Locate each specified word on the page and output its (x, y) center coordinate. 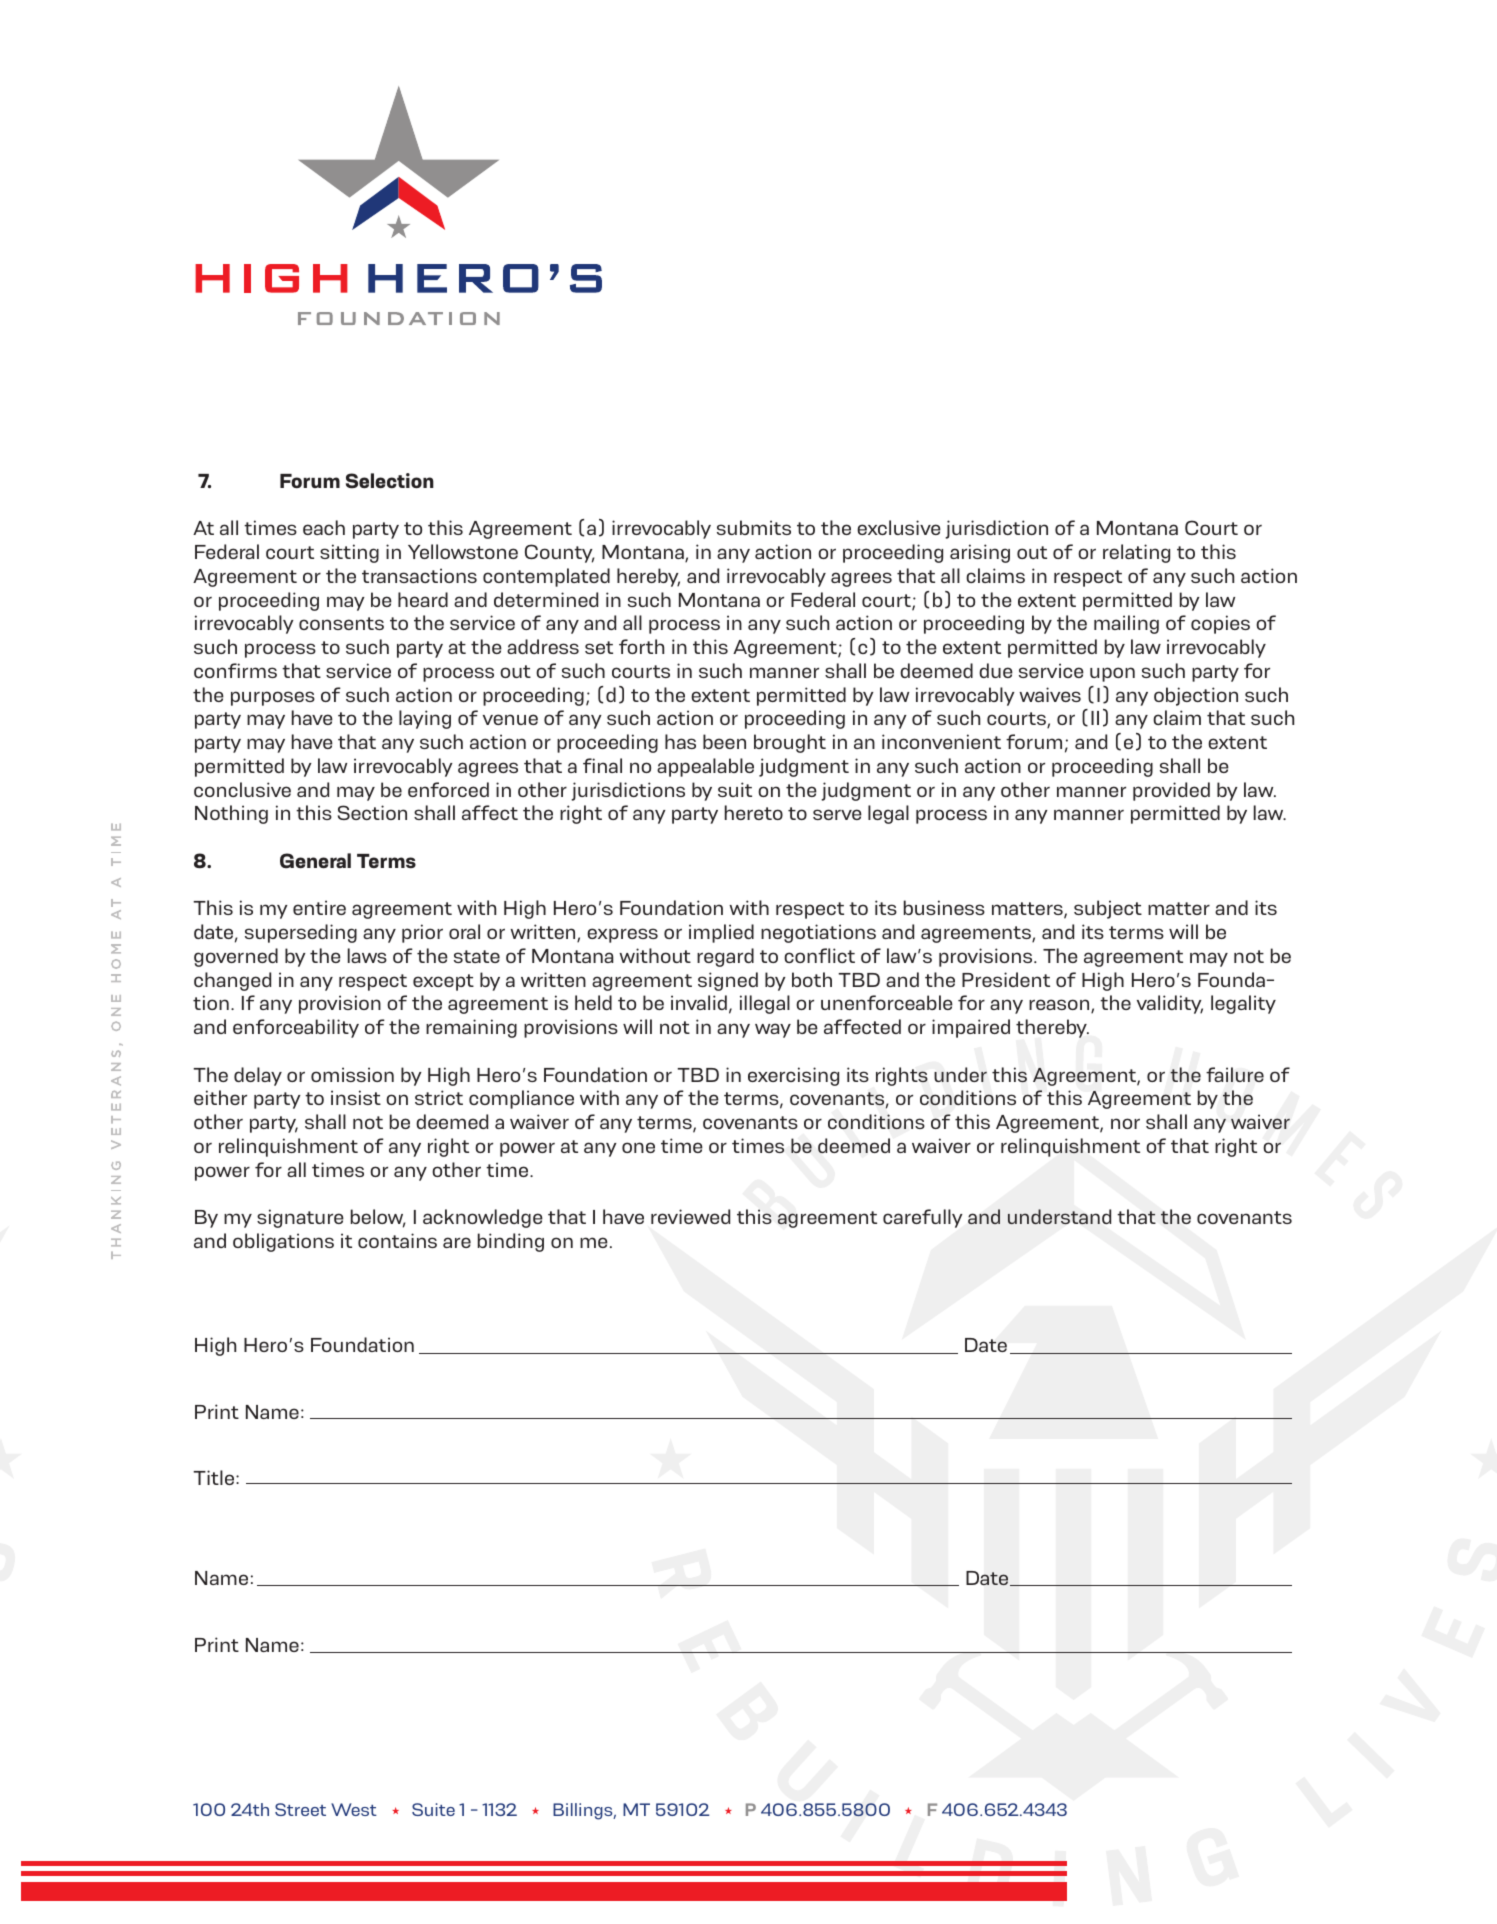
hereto (754, 812)
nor (1125, 1123)
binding (511, 1242)
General (315, 861)
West (354, 1809)
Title (215, 1477)
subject (1108, 909)
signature (300, 1218)
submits (754, 527)
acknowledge (483, 1218)
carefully (923, 1218)
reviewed (690, 1216)
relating (1136, 553)
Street (300, 1809)
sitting (349, 553)
